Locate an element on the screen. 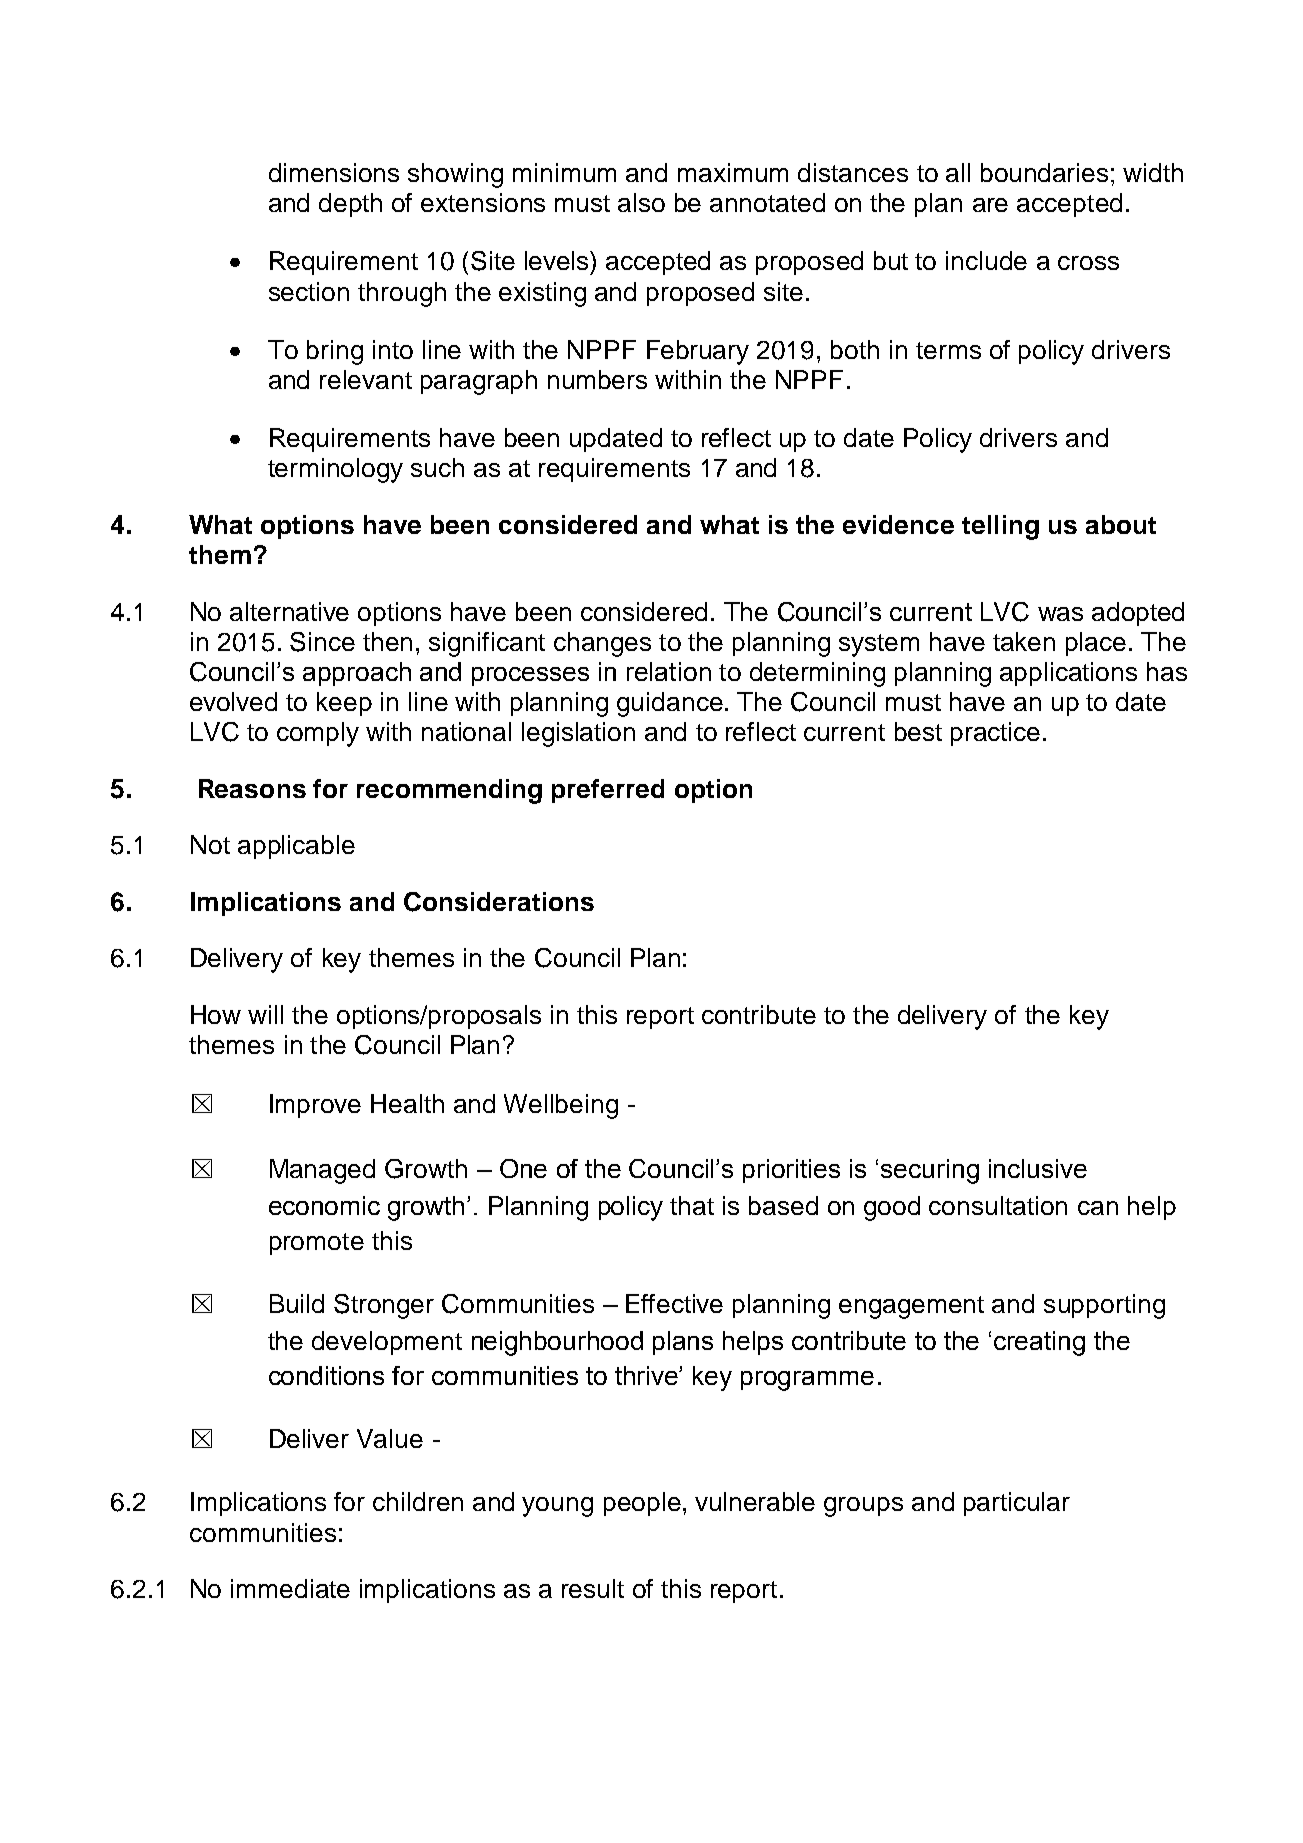 The width and height of the screenshot is (1303, 1843). relation is located at coordinates (669, 671).
